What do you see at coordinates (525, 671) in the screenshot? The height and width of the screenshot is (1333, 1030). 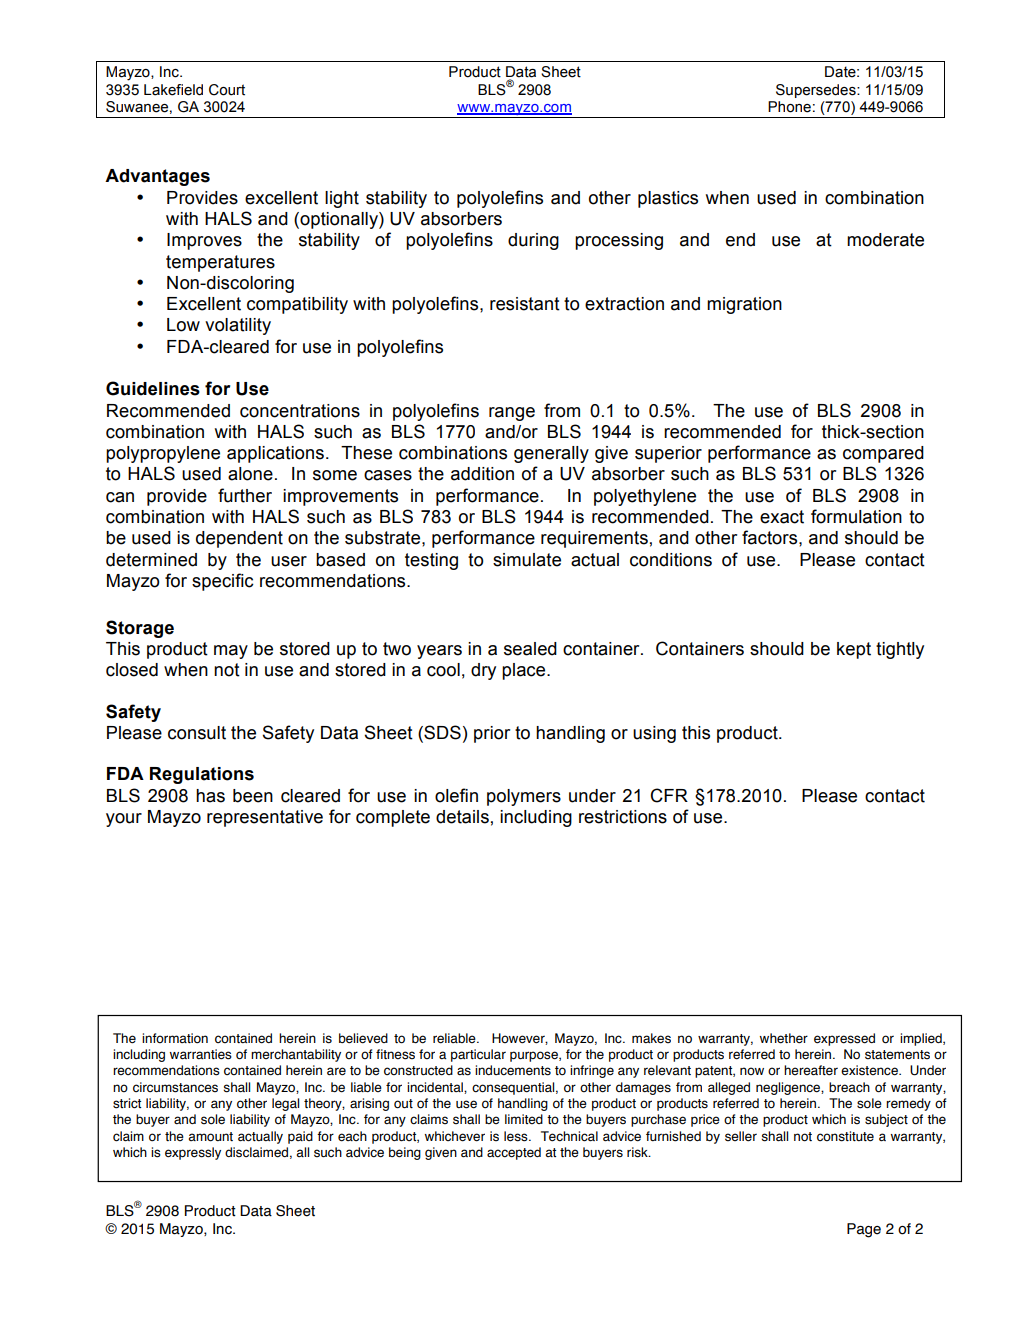 I see `place` at bounding box center [525, 671].
